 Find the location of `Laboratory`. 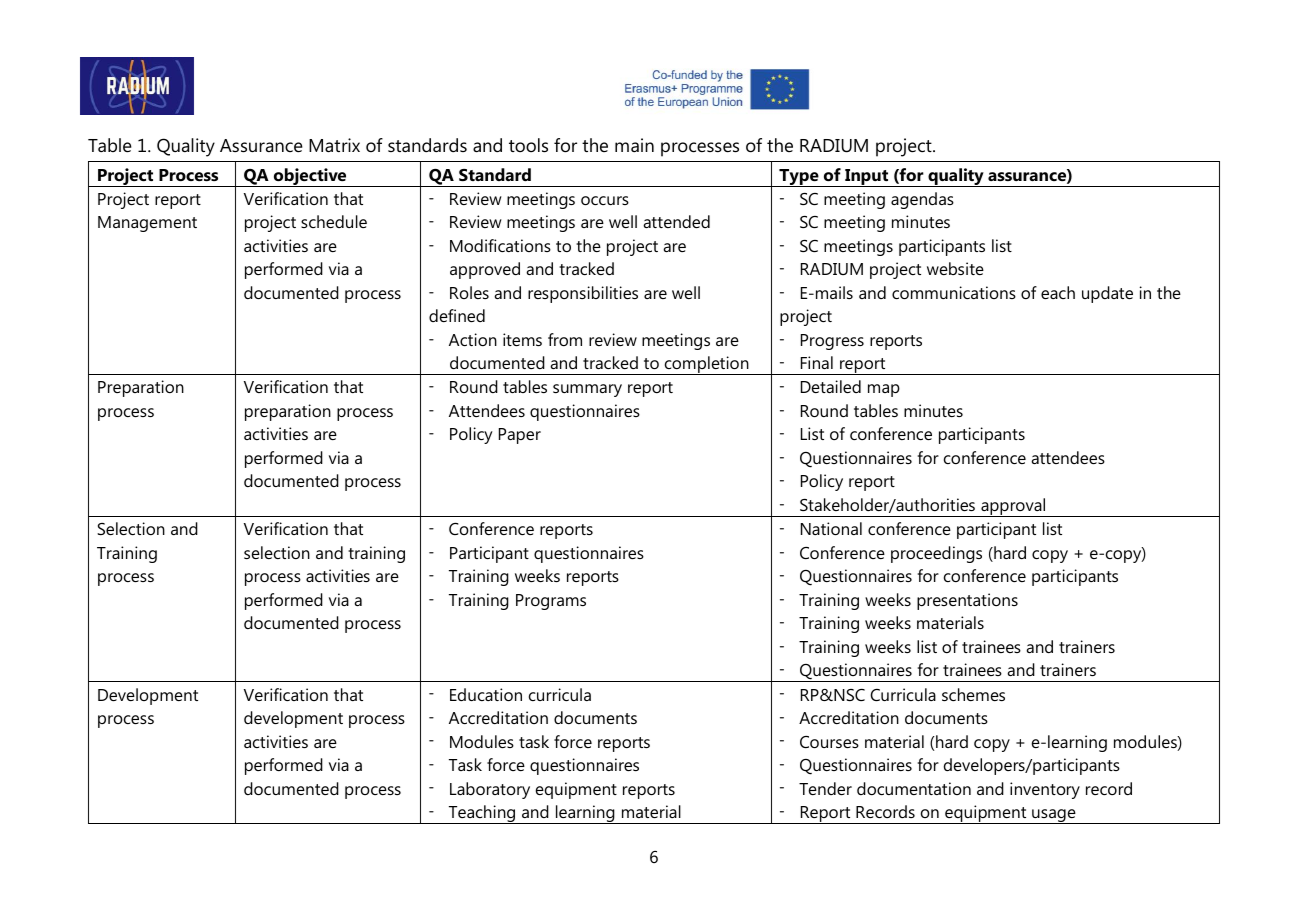

Laboratory is located at coordinates (490, 790).
